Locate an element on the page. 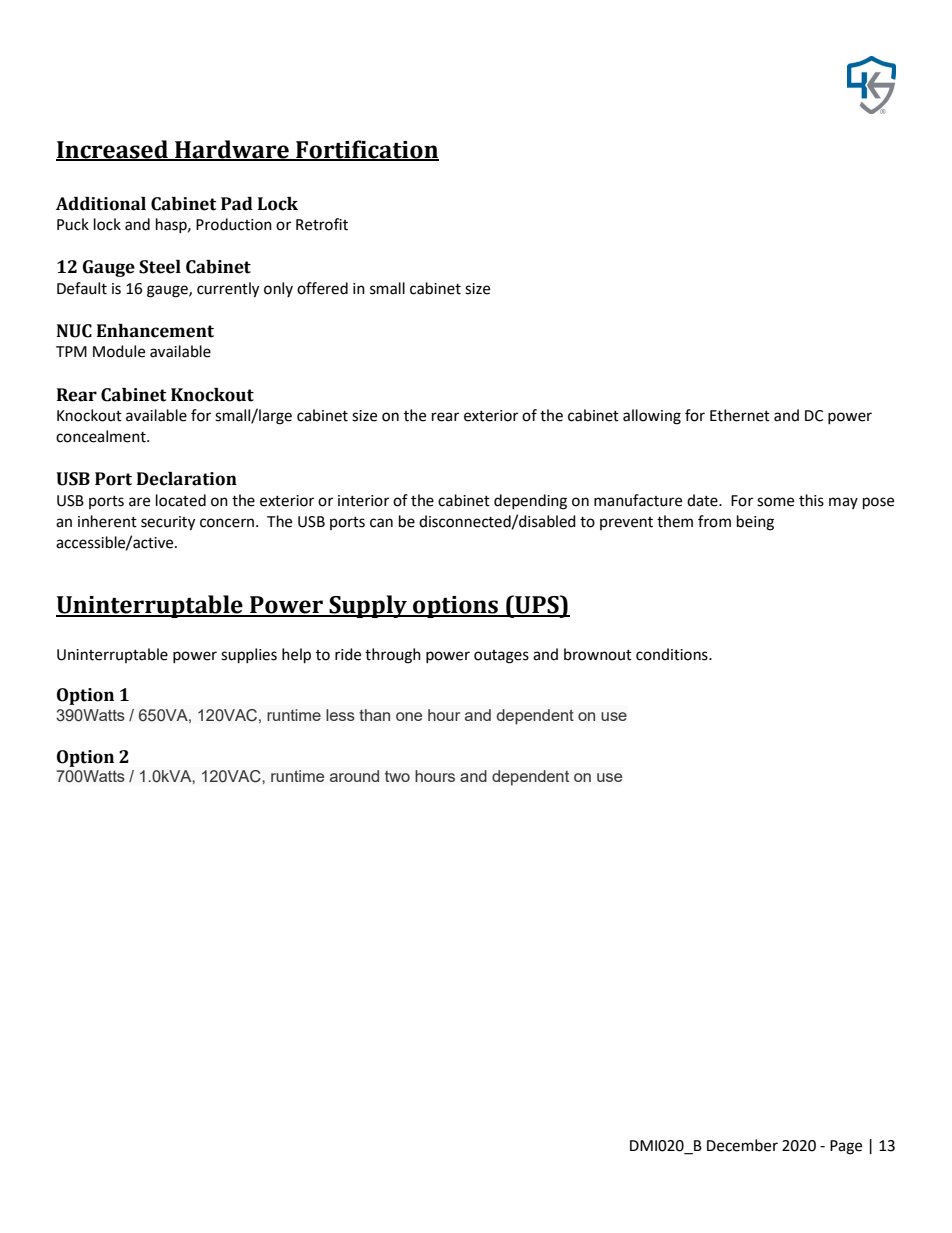  conditions is located at coordinates (673, 654).
